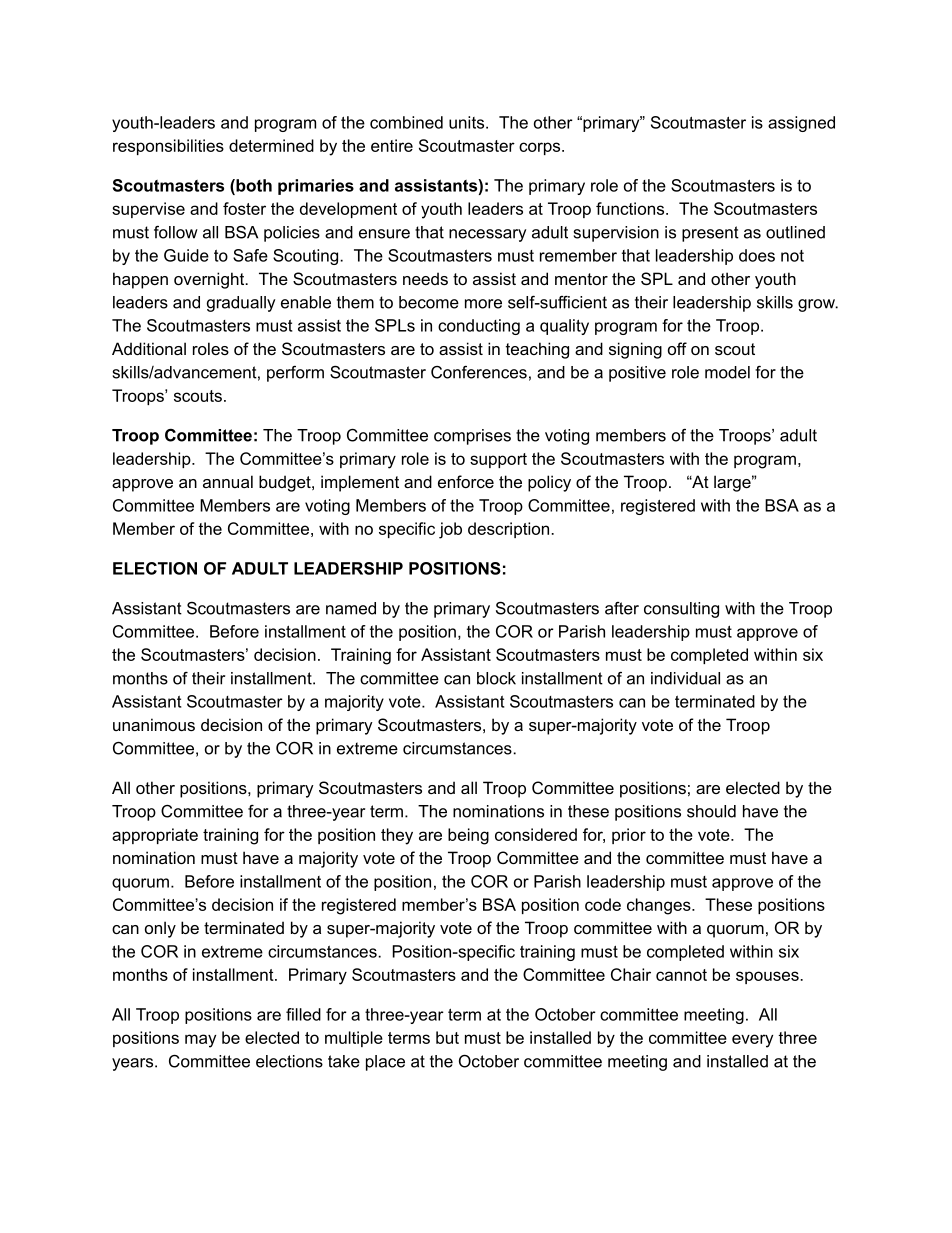  What do you see at coordinates (154, 724) in the image?
I see `unanimous` at bounding box center [154, 724].
